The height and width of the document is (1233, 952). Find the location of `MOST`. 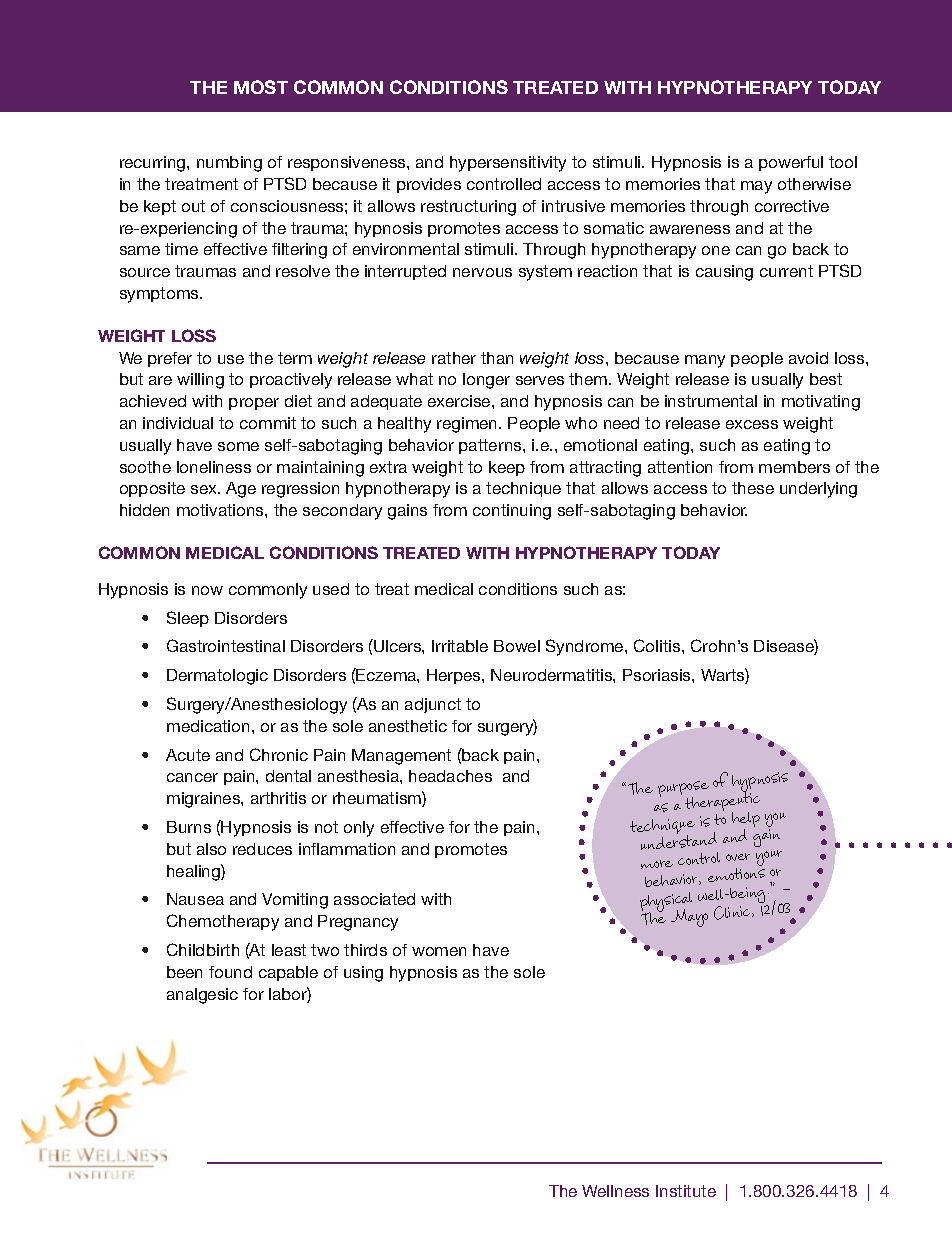

MOST is located at coordinates (261, 87).
